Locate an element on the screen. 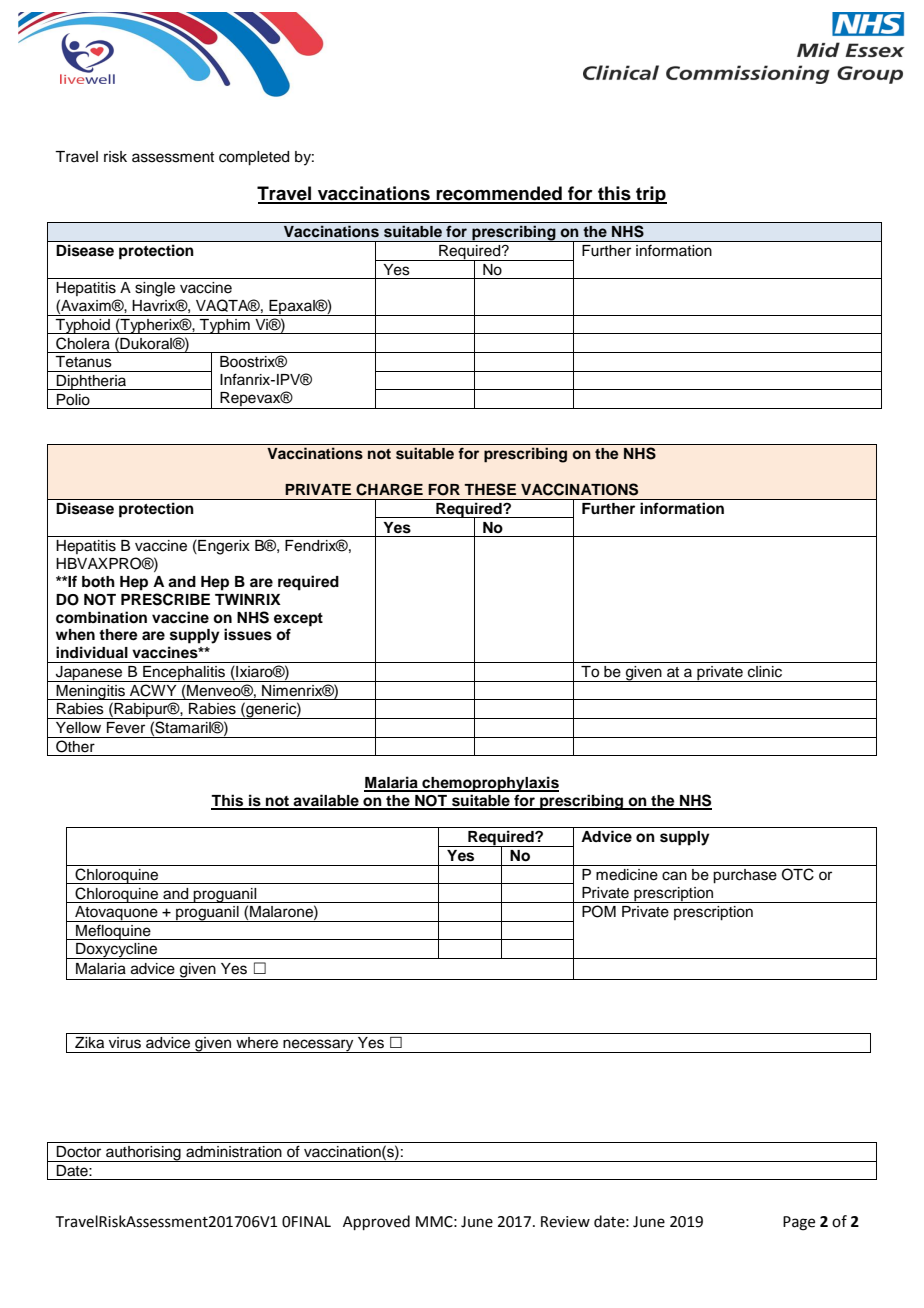 This screenshot has height=1308, width=924. authorising is located at coordinates (143, 1154).
